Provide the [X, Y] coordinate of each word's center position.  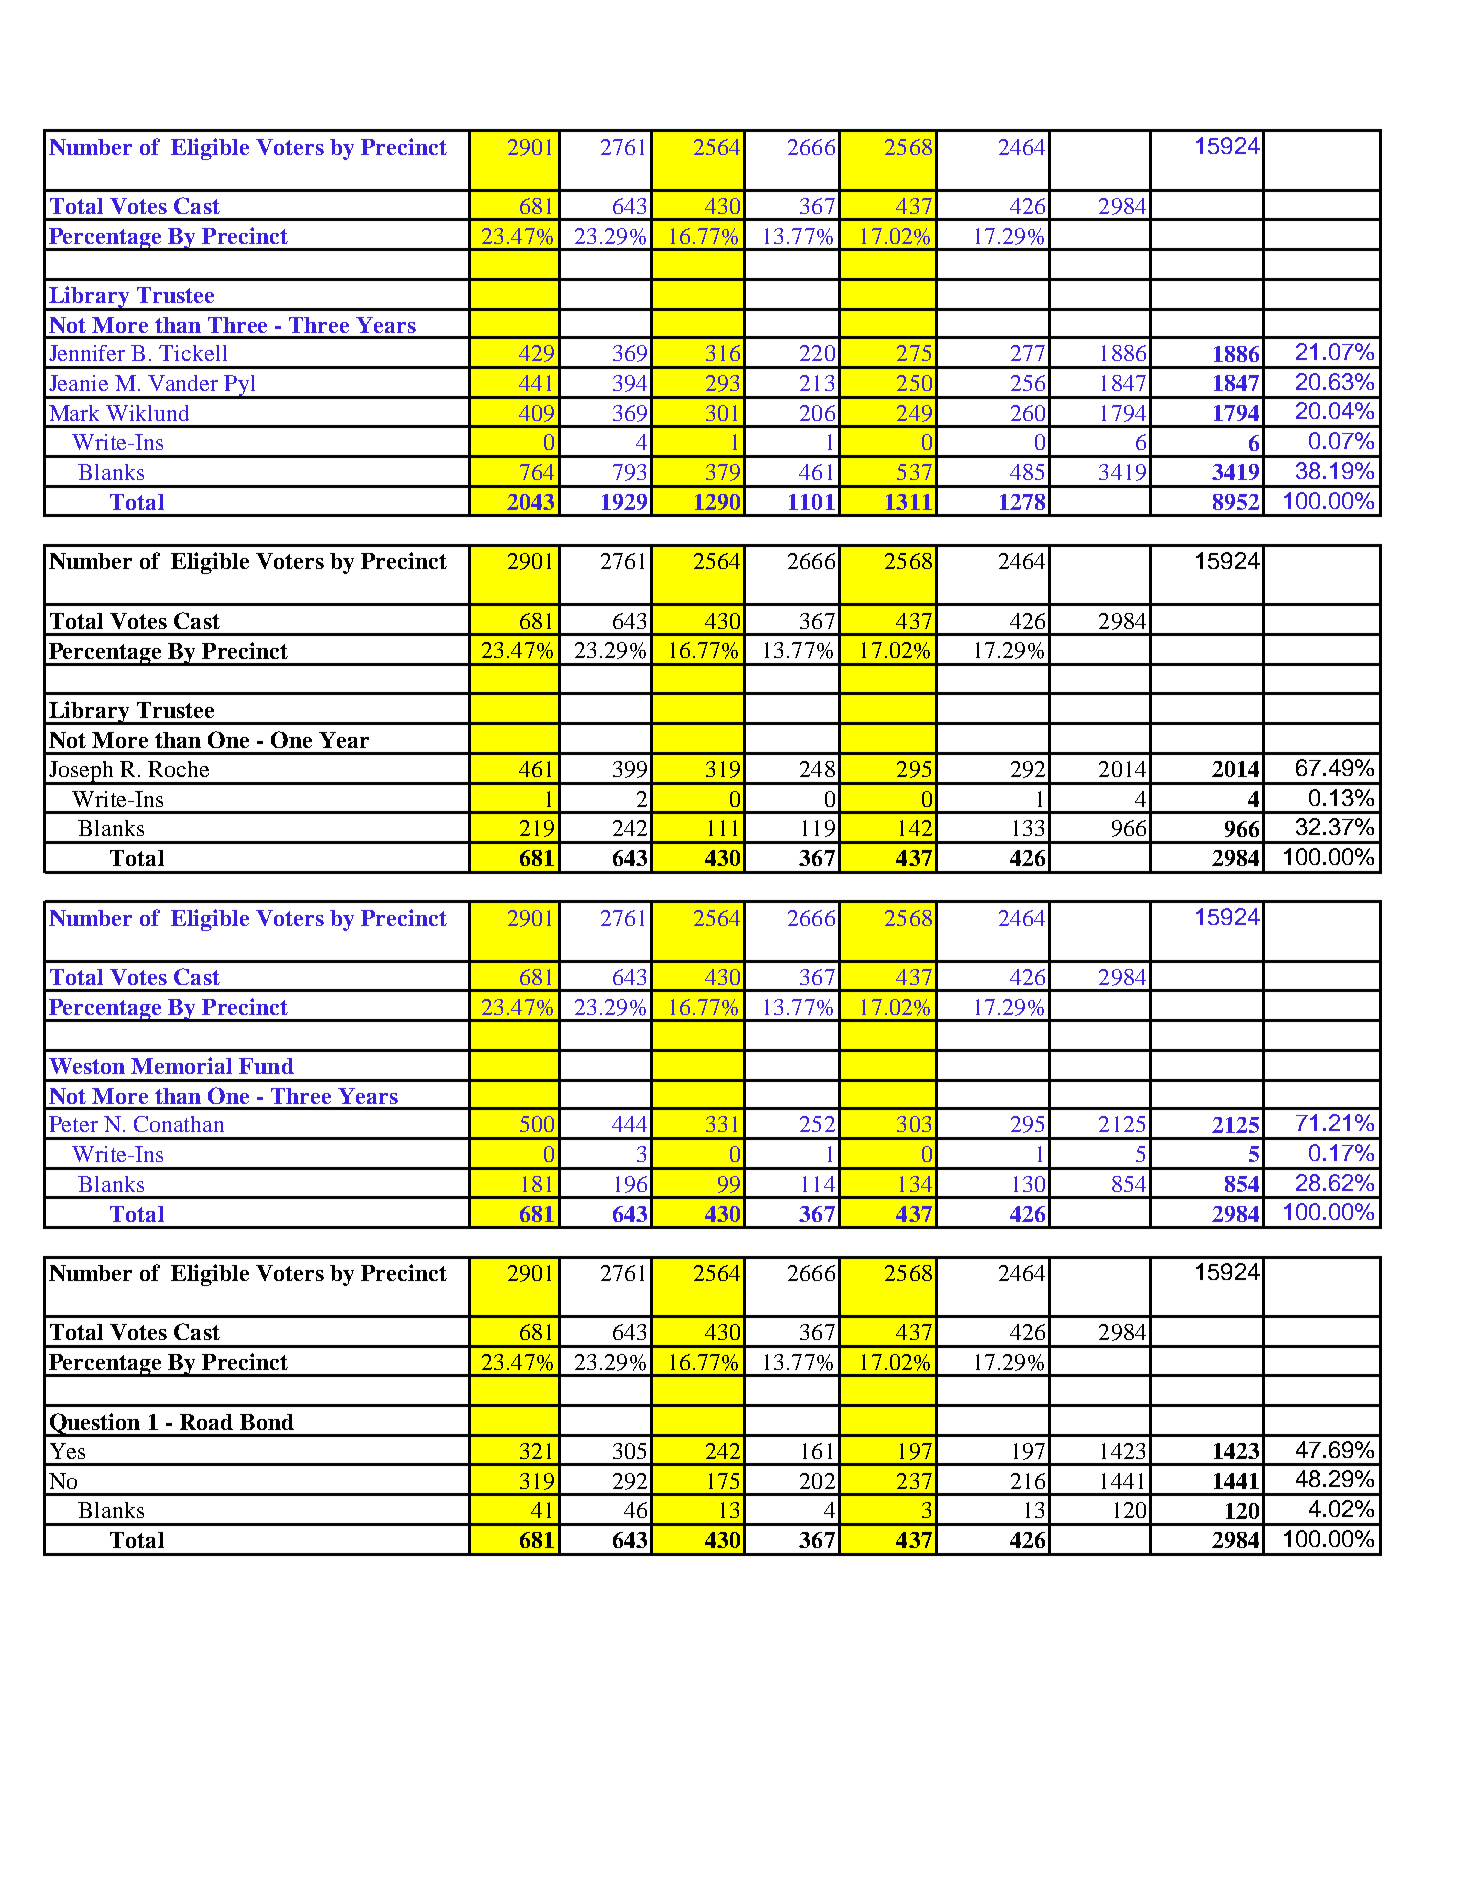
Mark [74, 413]
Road [206, 1422]
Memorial [181, 1065]
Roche [178, 769]
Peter [73, 1124]
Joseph [82, 773]
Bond [267, 1422]
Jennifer [87, 353]
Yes [67, 1451]
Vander [183, 383]
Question [95, 1424]
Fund [266, 1066]
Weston [87, 1066]
